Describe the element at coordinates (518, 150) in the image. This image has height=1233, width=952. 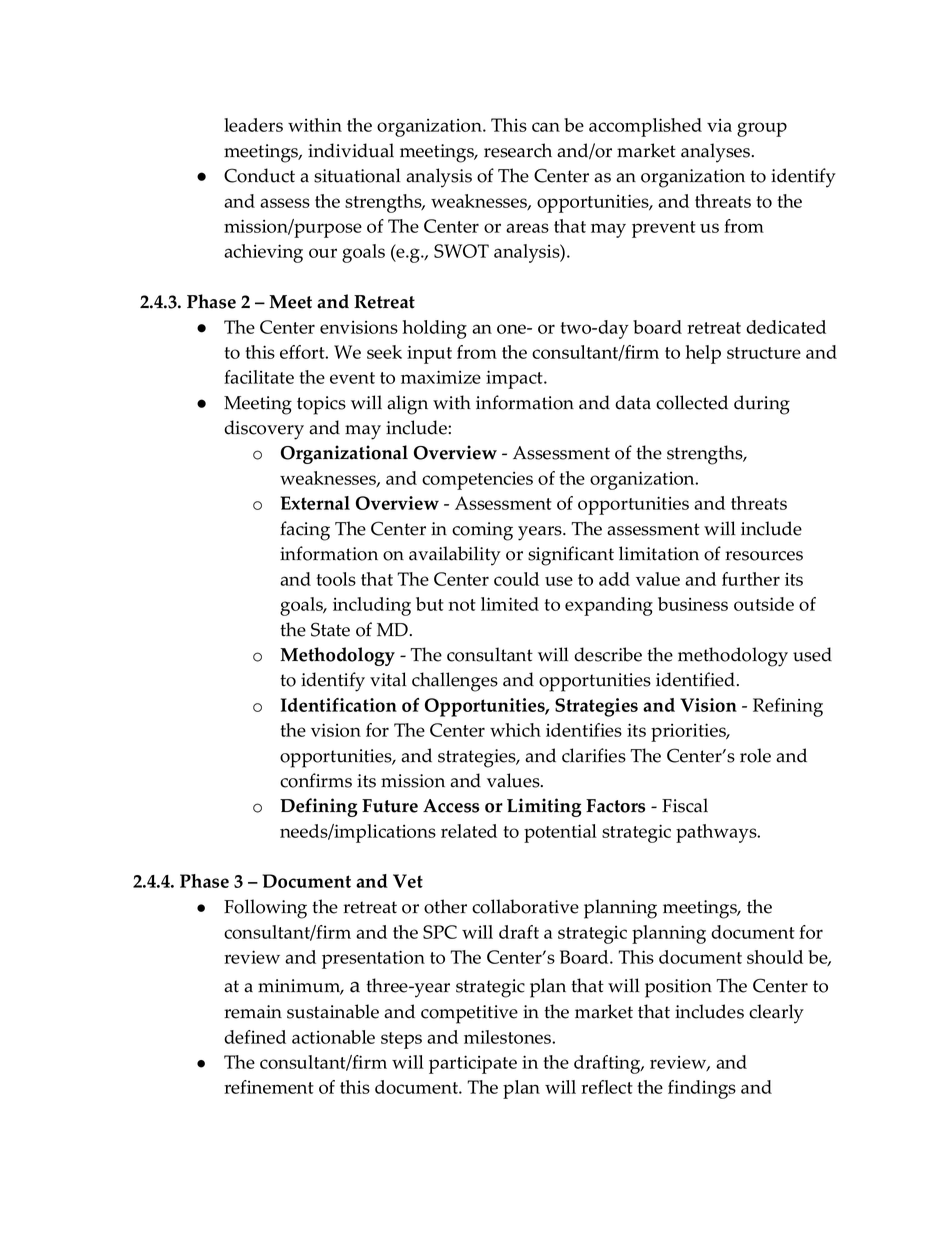
I see `research` at that location.
